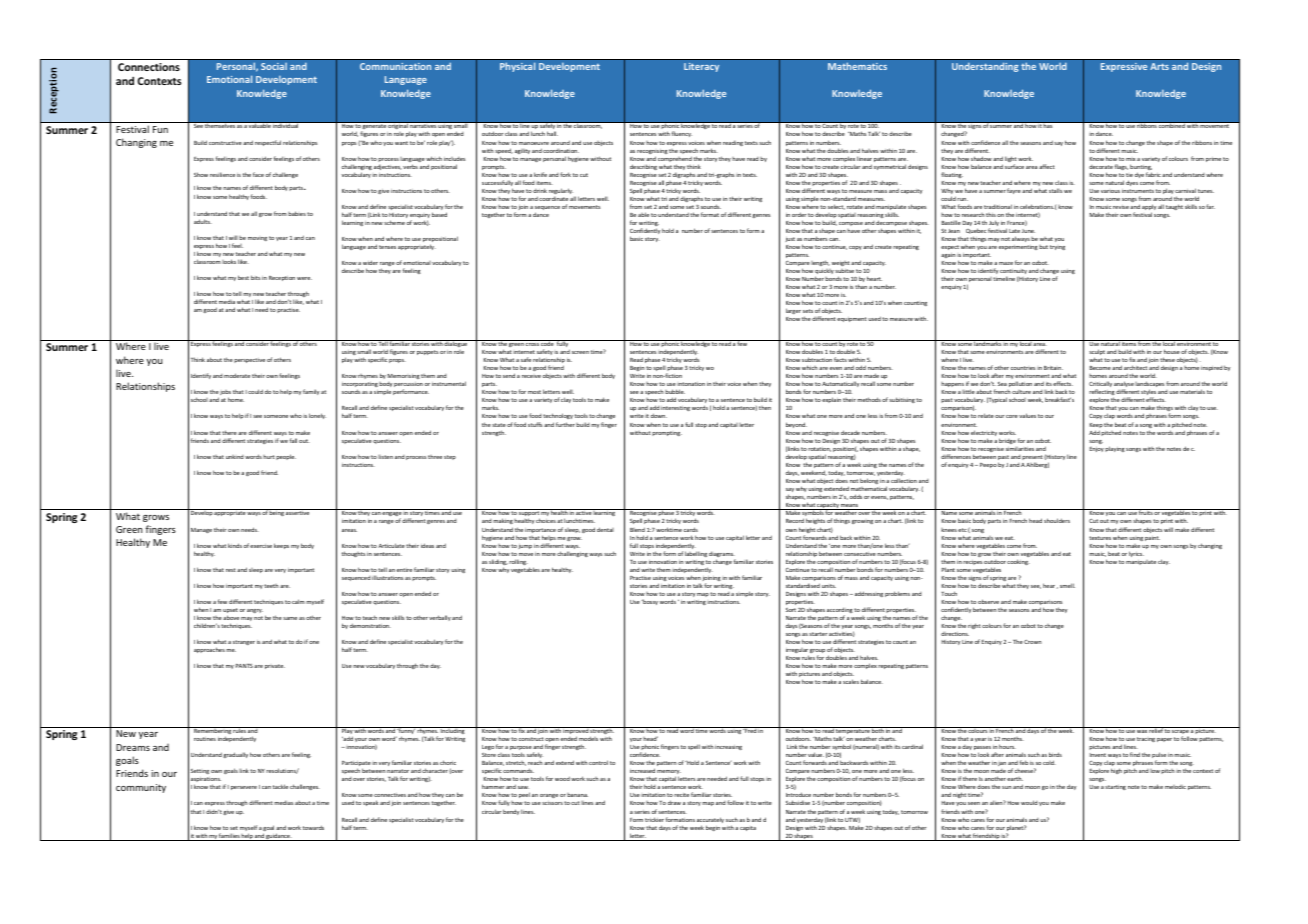  Describe the element at coordinates (649, 602) in the screenshot. I see `bossy` at that location.
